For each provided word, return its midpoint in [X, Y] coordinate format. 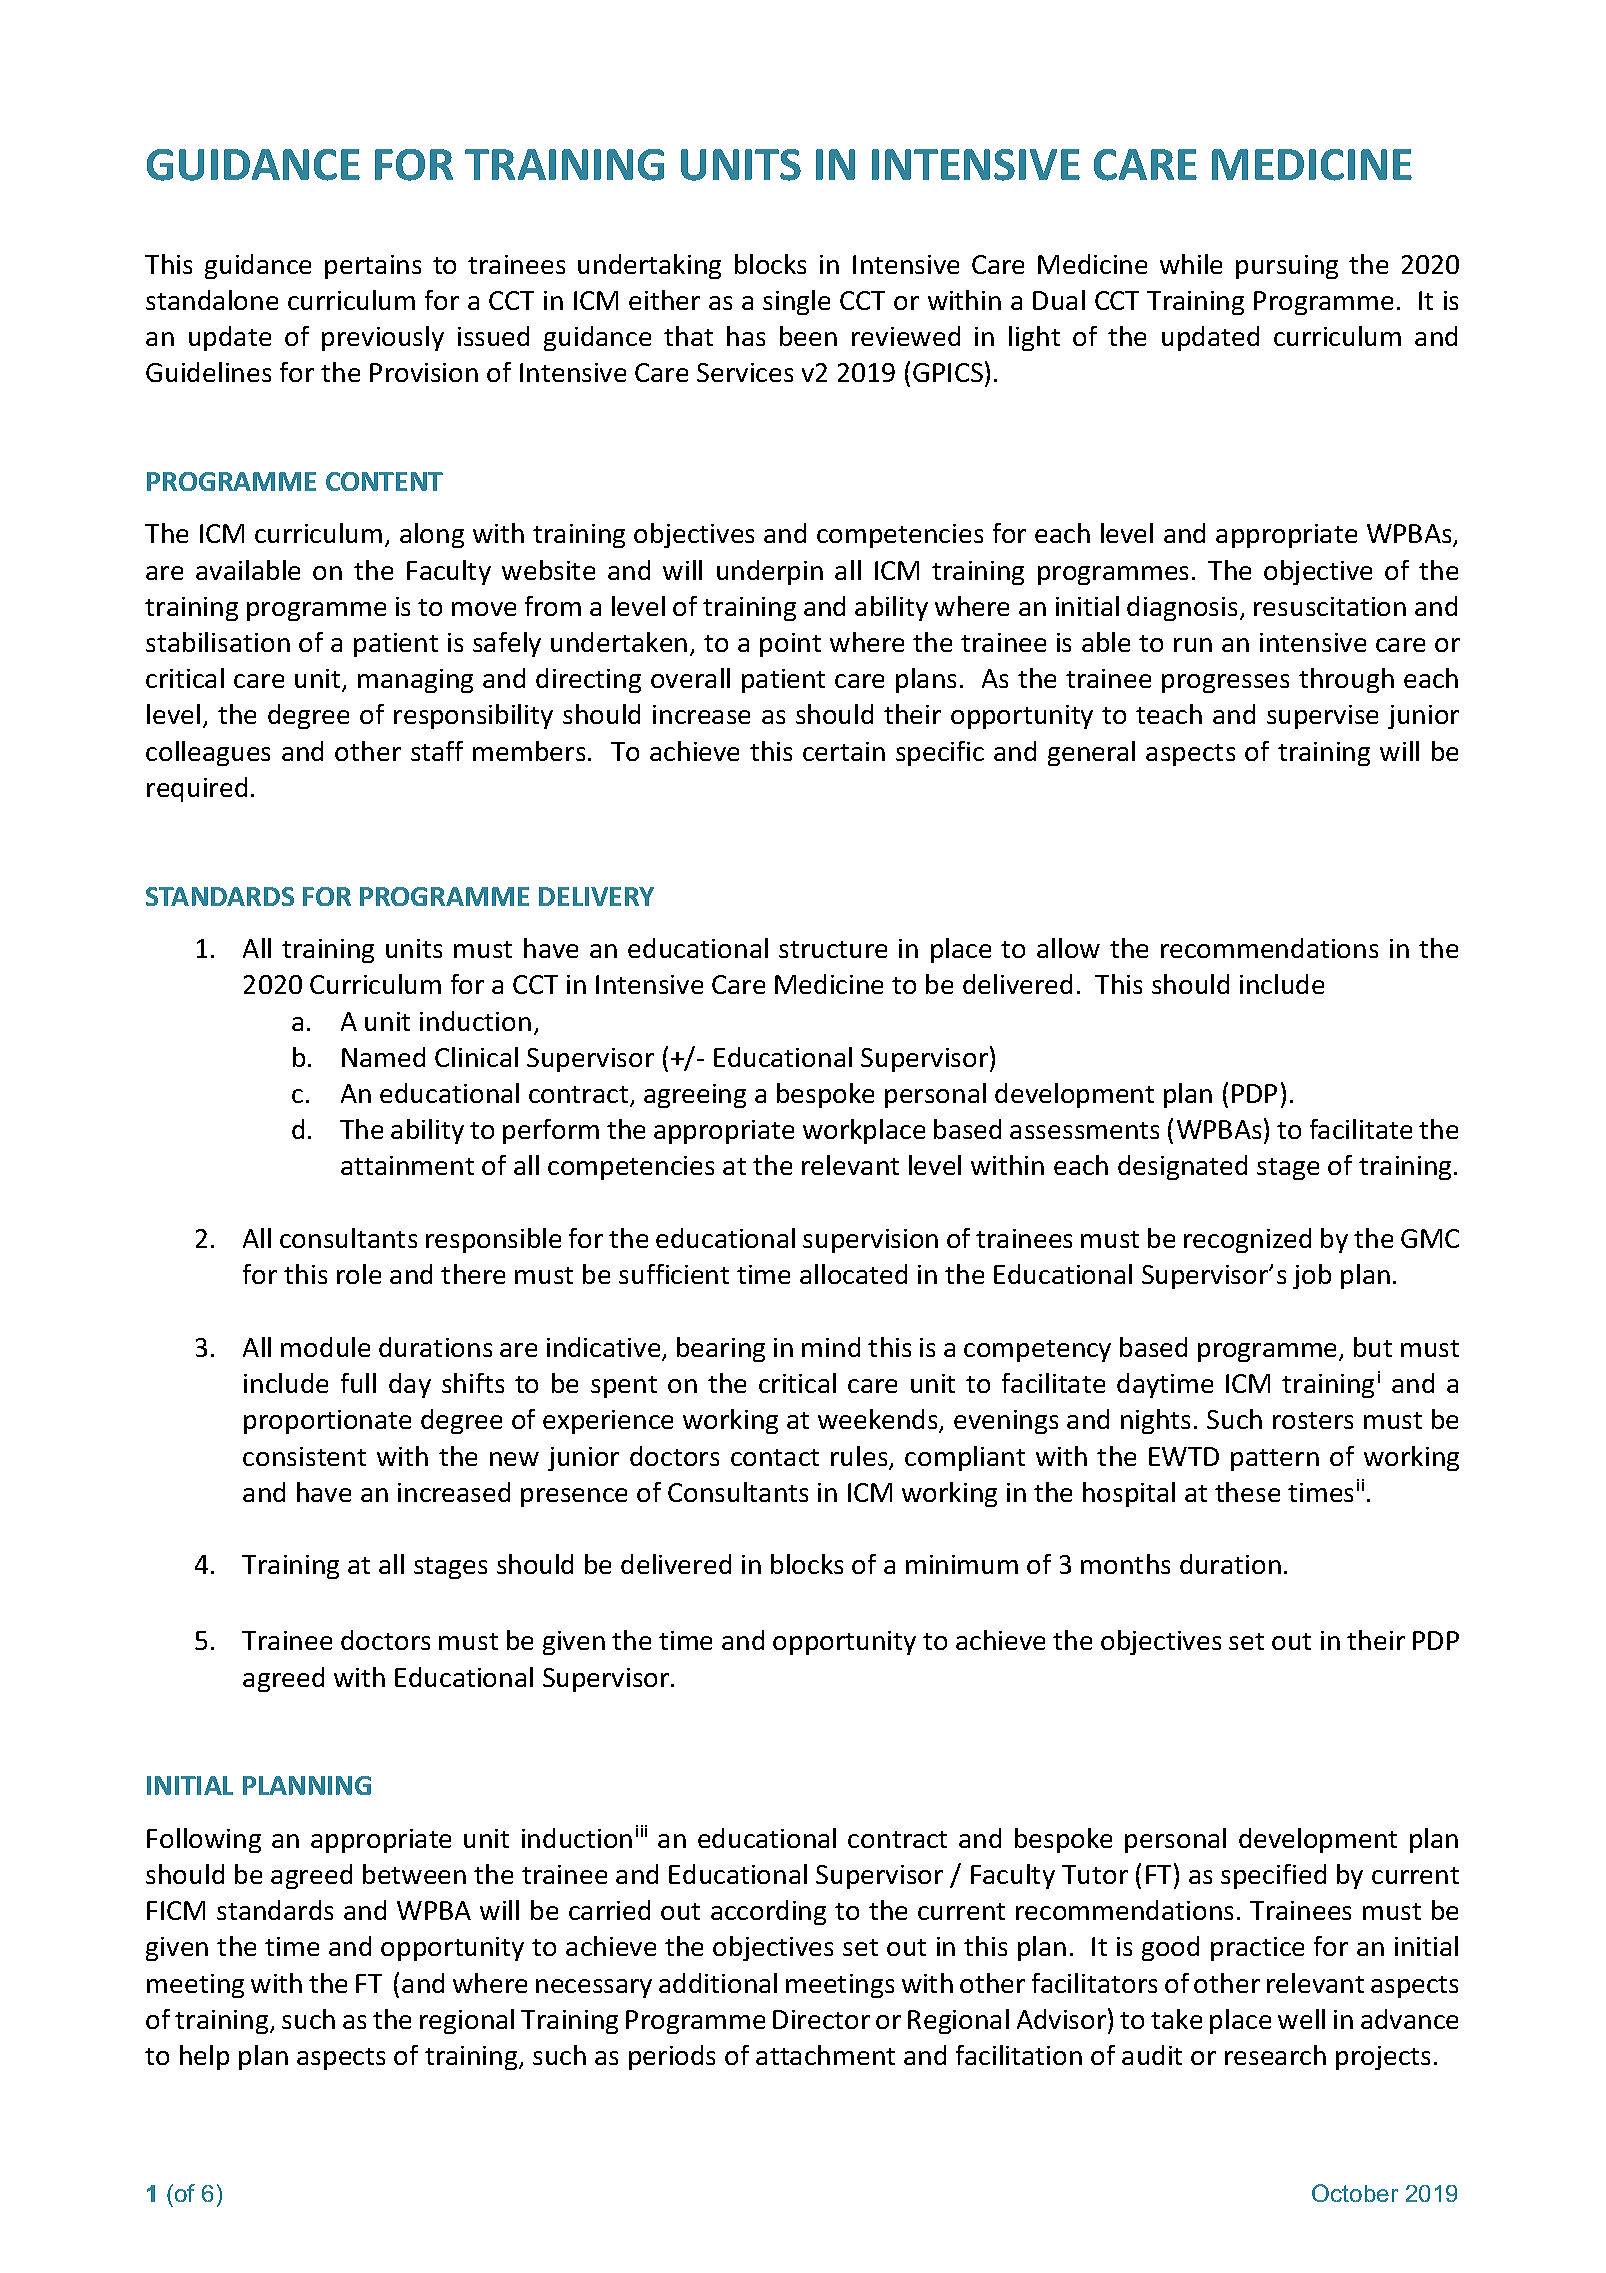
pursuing [1287, 267]
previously [383, 338]
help [204, 2057]
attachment [825, 2055]
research [1275, 2055]
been [808, 336]
